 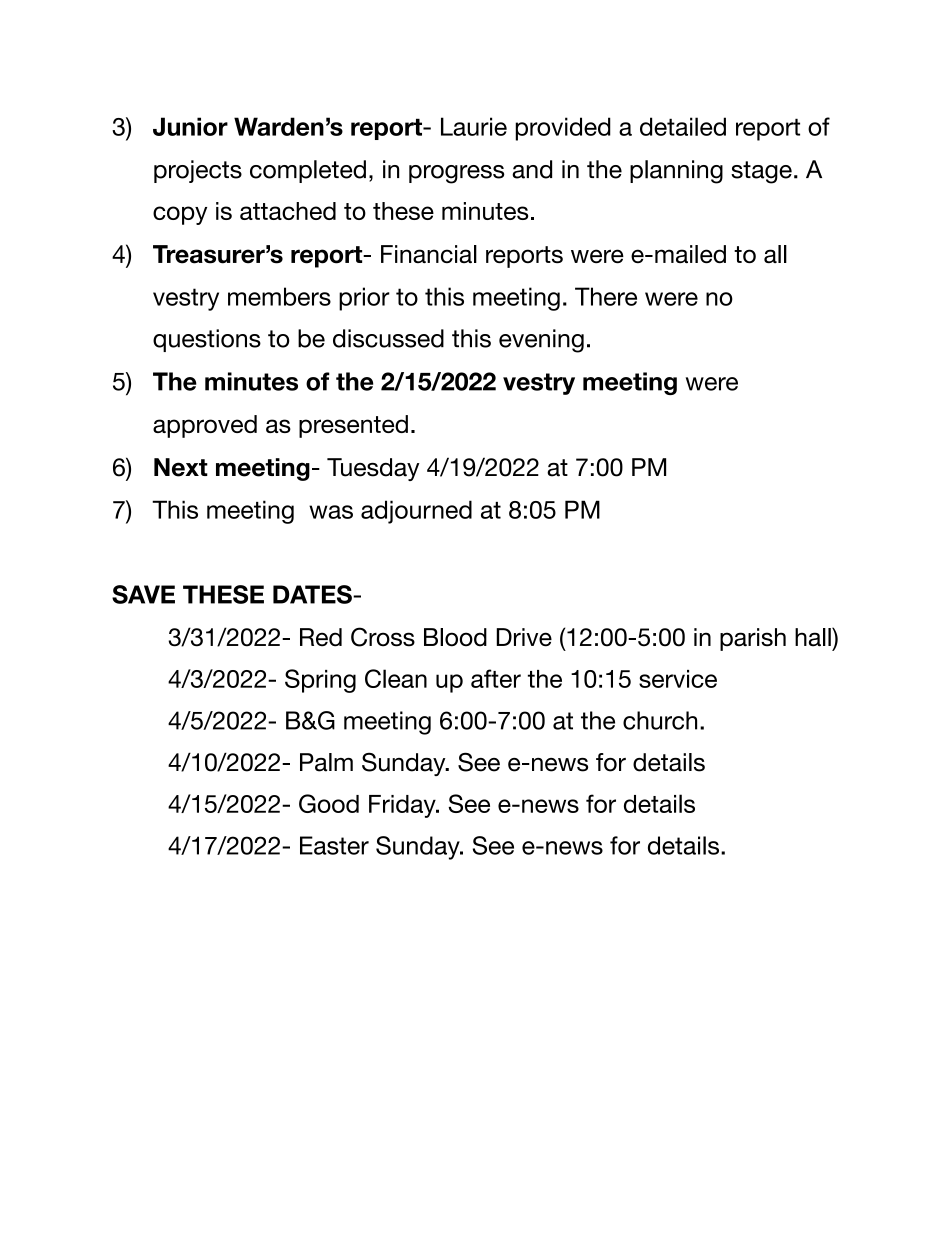 I want to click on presented, so click(x=353, y=426).
